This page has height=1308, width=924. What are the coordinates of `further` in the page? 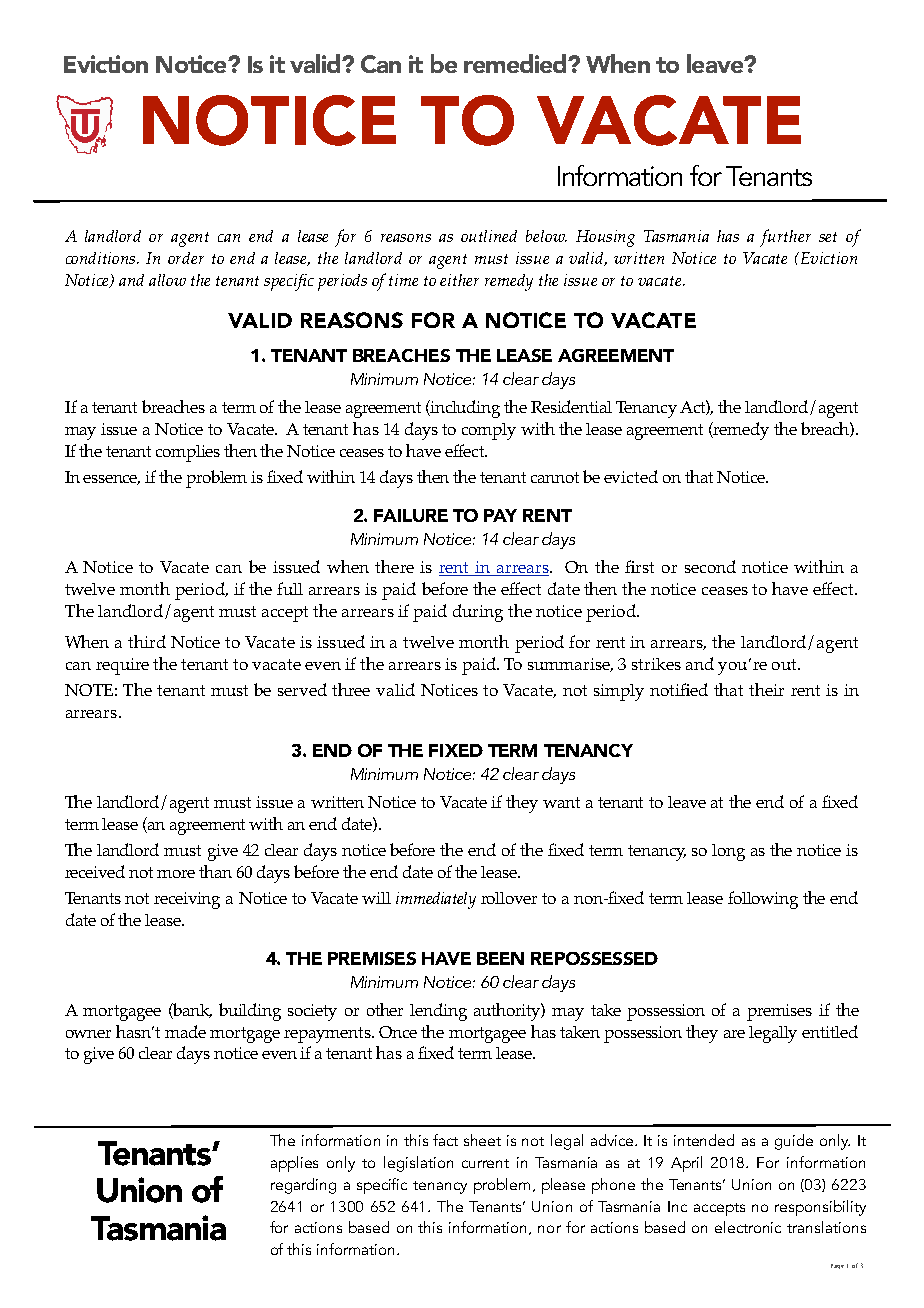 It's located at (785, 238).
